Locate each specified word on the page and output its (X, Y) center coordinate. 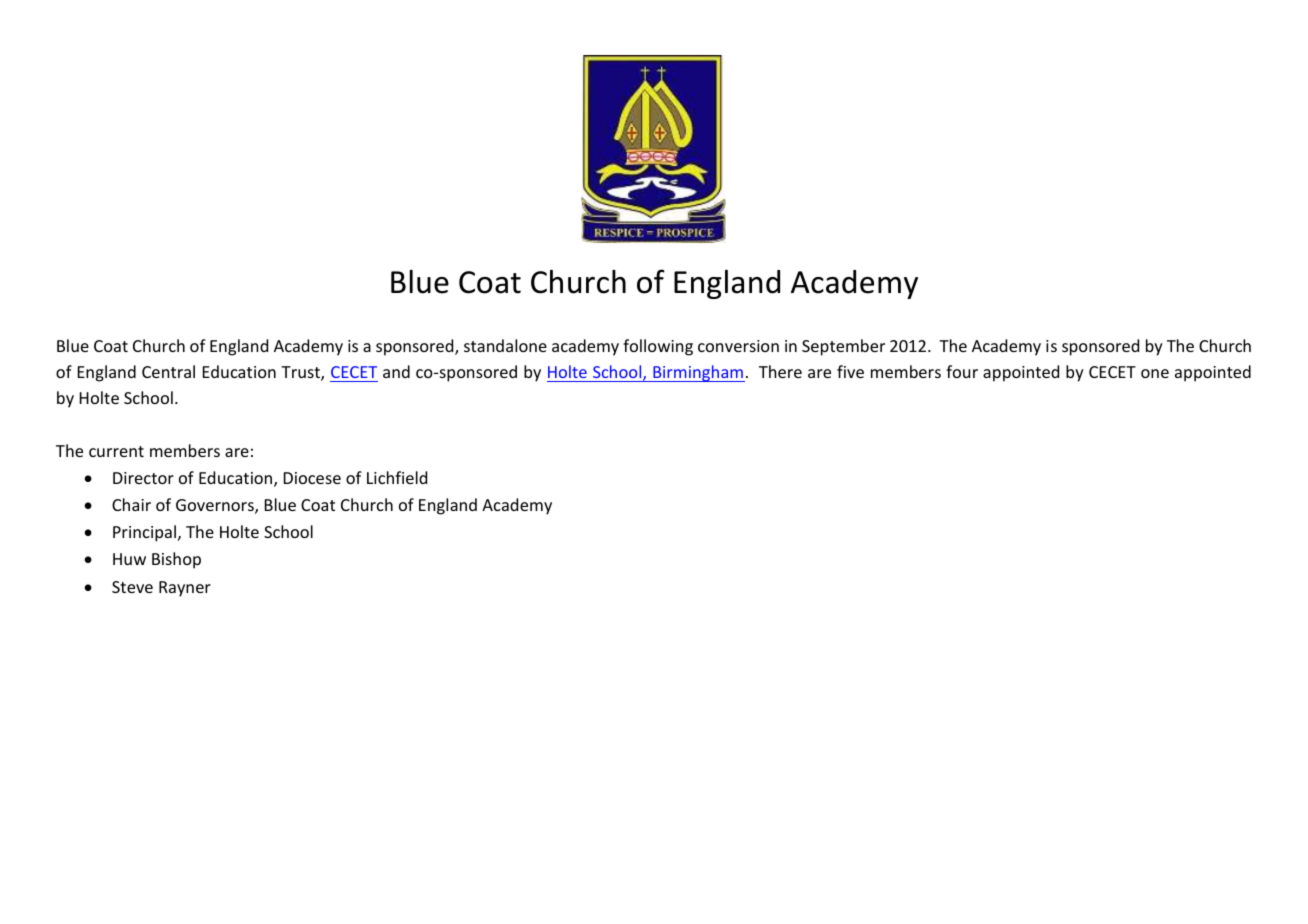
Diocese (312, 478)
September (843, 347)
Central (168, 371)
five (850, 371)
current (116, 451)
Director (143, 478)
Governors (216, 506)
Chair (131, 504)
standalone (505, 345)
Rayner (185, 589)
